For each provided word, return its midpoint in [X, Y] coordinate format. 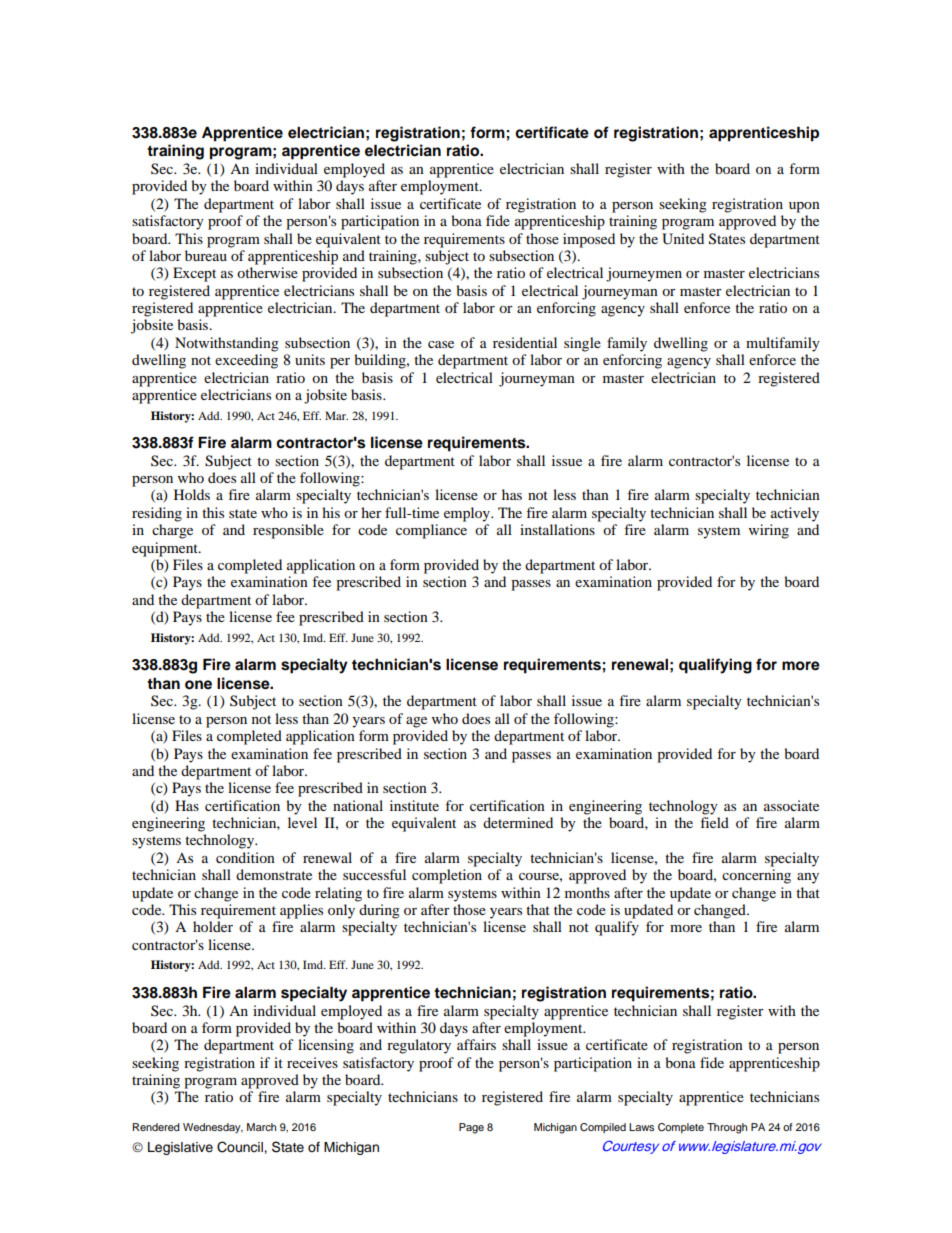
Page [471, 1128]
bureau [206, 255]
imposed [589, 240]
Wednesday [213, 1128]
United [683, 239]
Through [727, 1128]
